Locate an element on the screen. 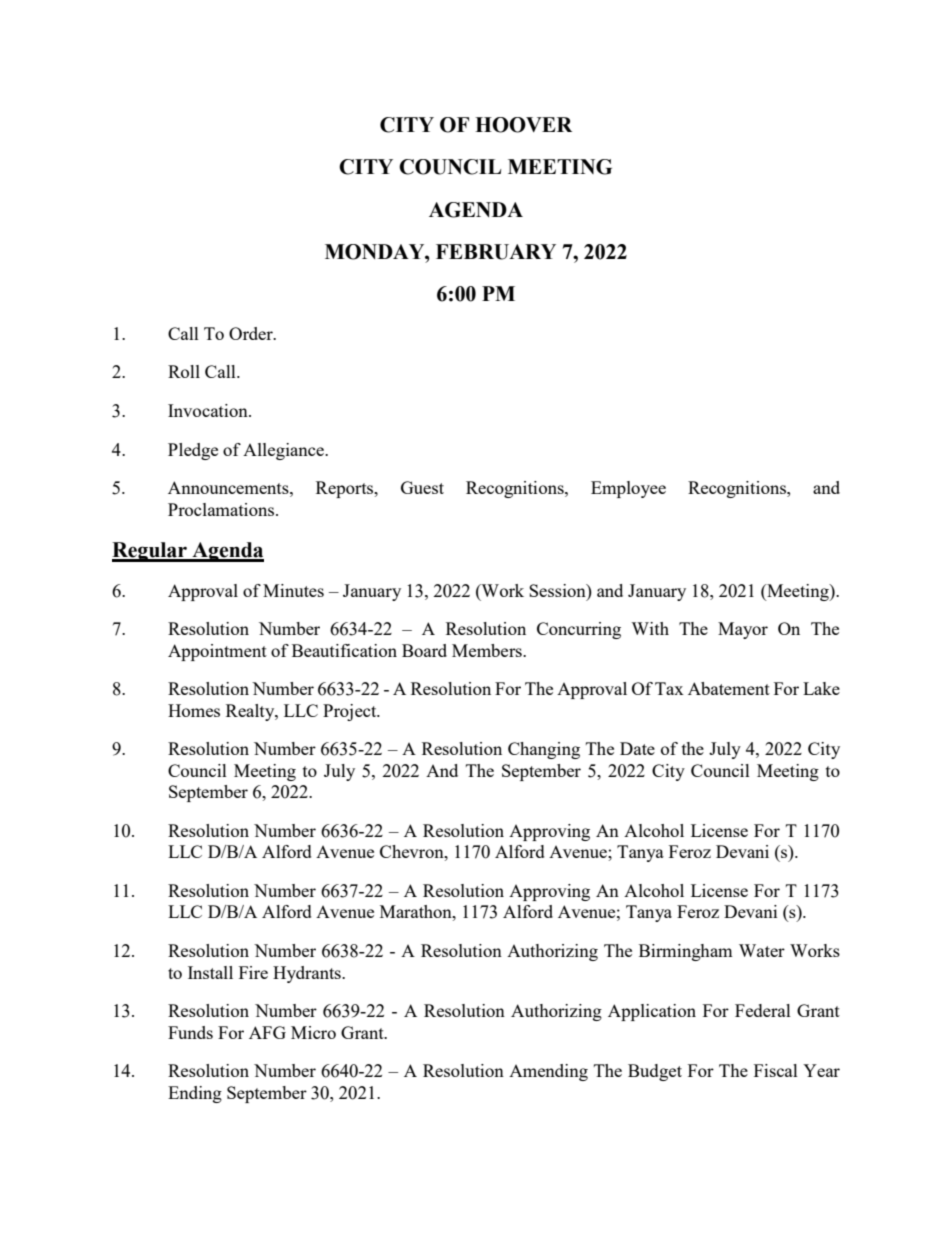 The image size is (952, 1233). Mayor is located at coordinates (743, 630).
